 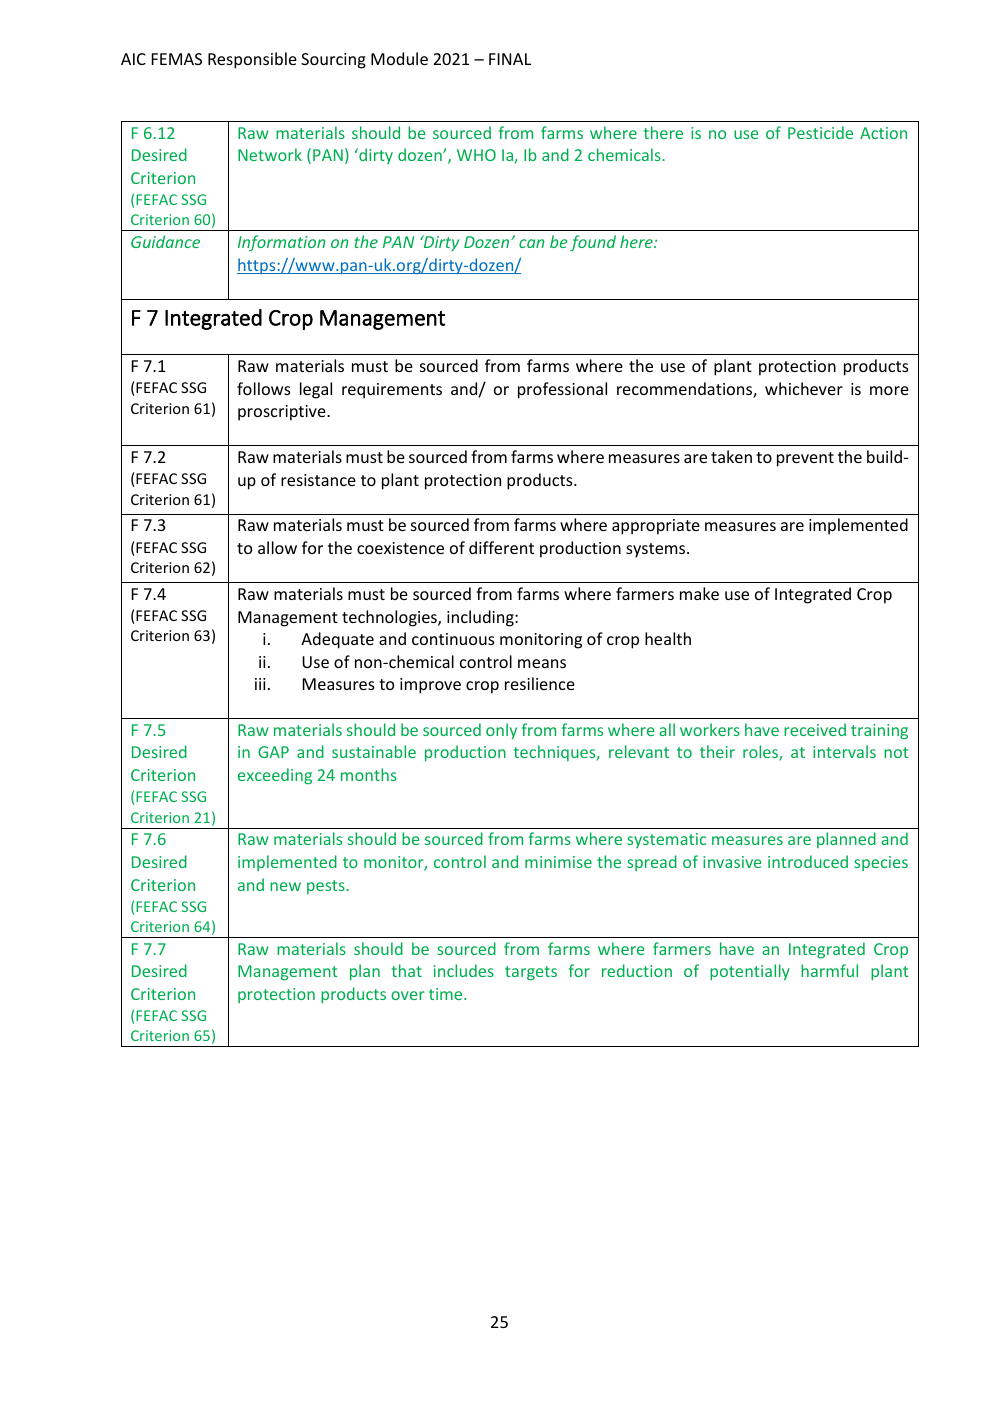 What do you see at coordinates (260, 684) in the screenshot?
I see `iii` at bounding box center [260, 684].
